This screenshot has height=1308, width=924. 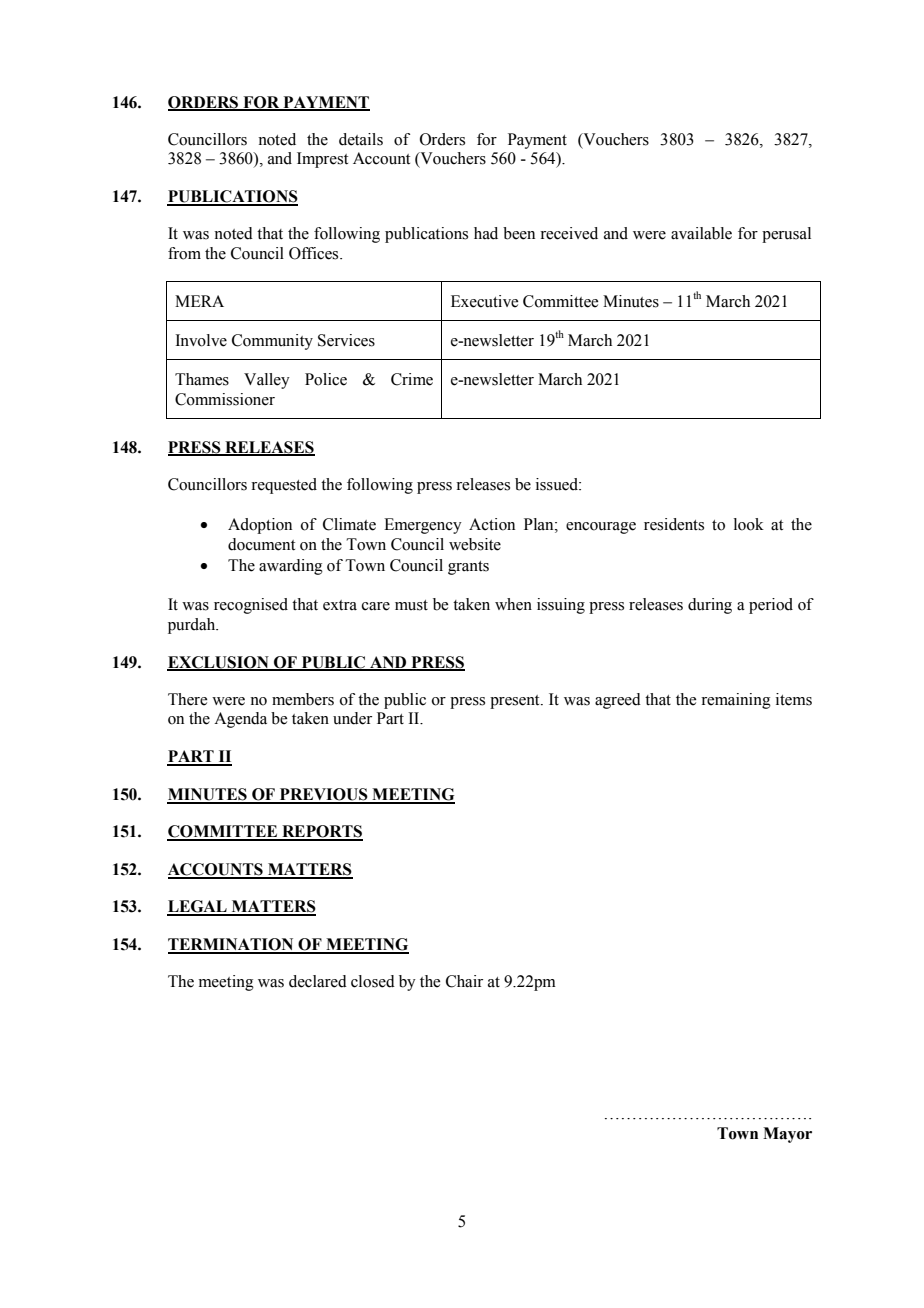 What do you see at coordinates (486, 233) in the screenshot?
I see `had` at bounding box center [486, 233].
